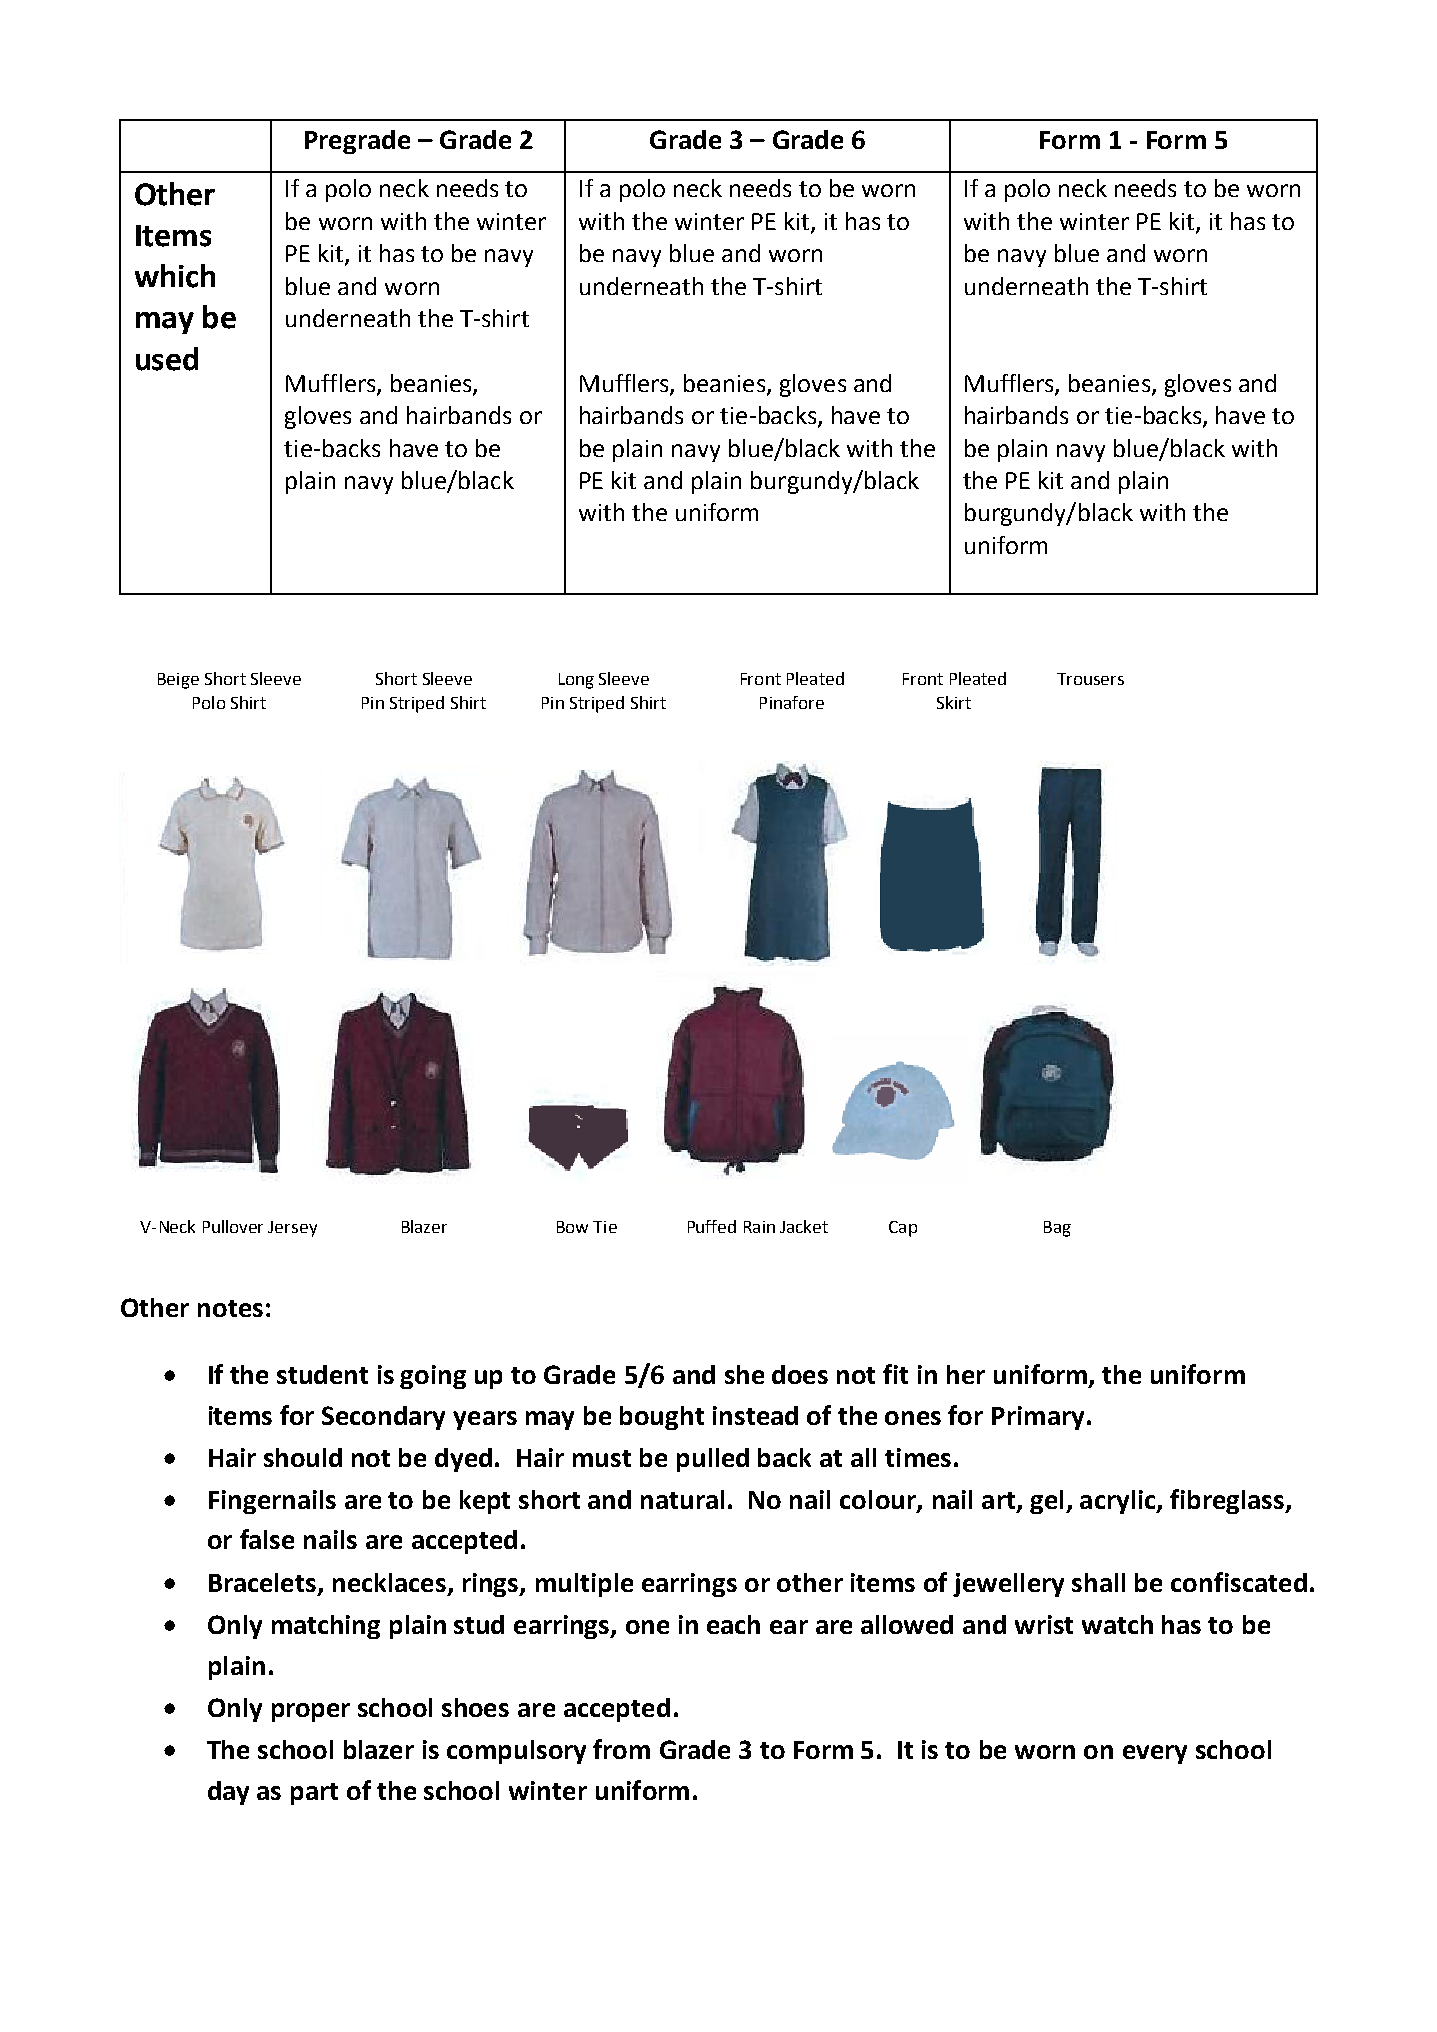  Describe the element at coordinates (292, 1229) in the screenshot. I see `Jersey` at that location.
